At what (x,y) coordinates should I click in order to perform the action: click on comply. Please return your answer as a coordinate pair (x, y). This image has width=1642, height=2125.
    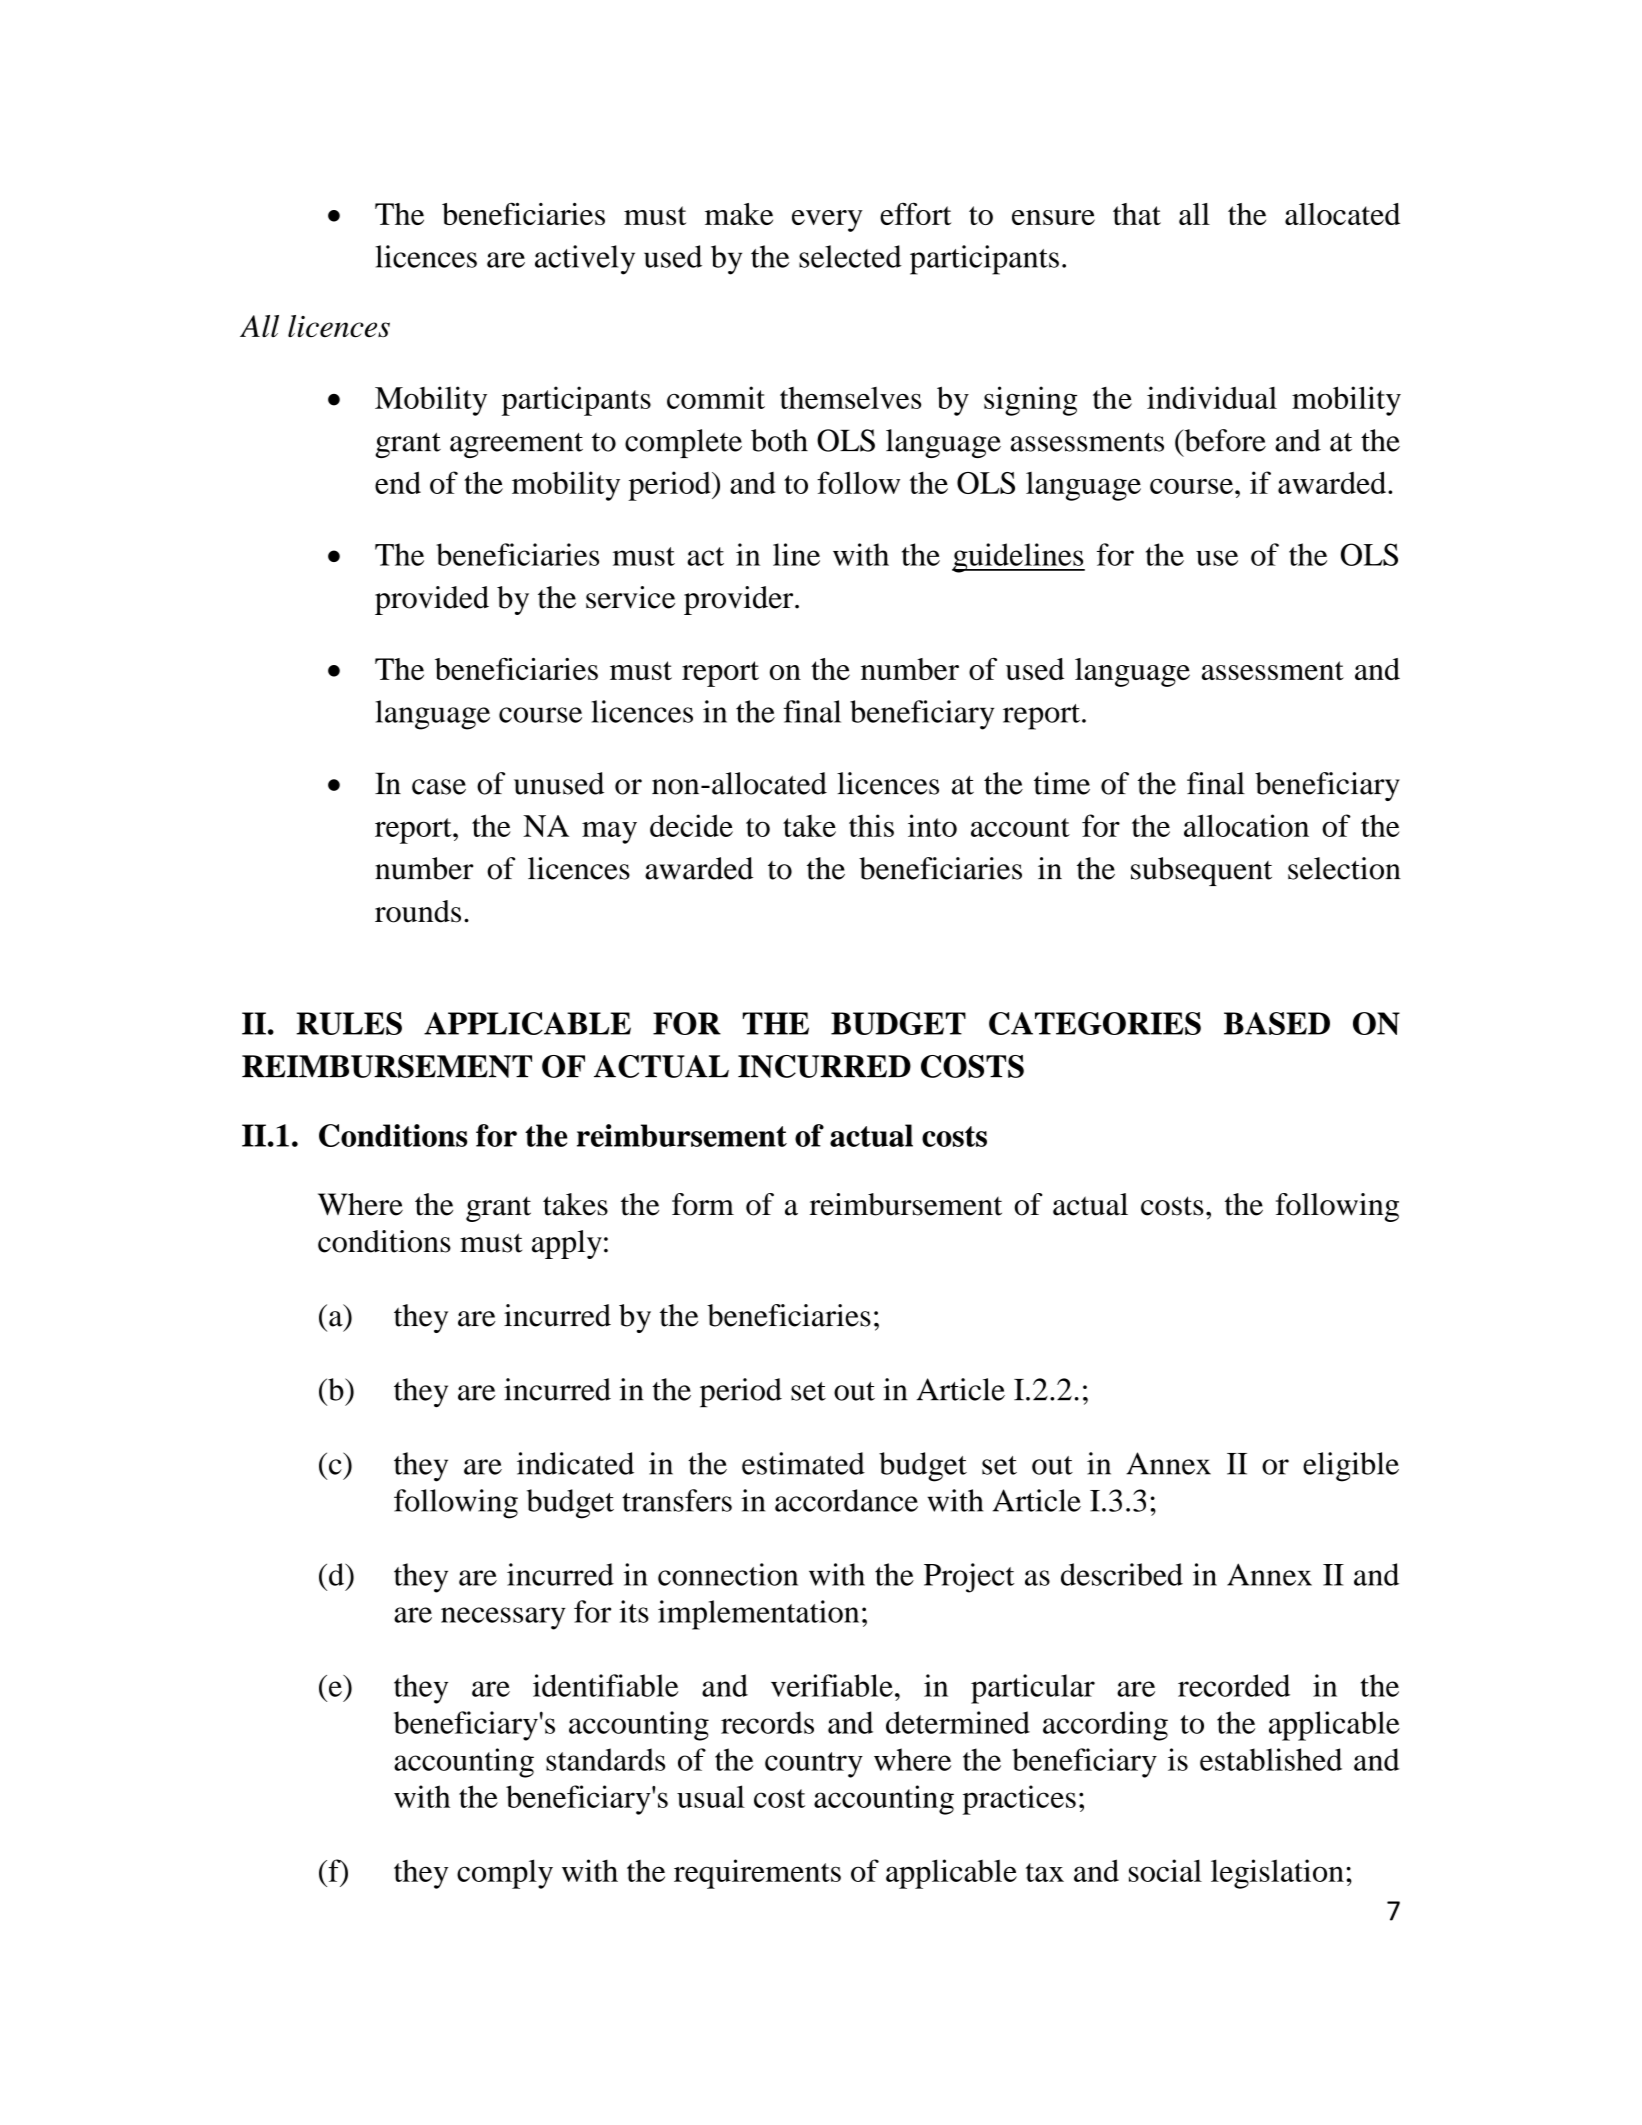
    Looking at the image, I should click on (505, 1874).
